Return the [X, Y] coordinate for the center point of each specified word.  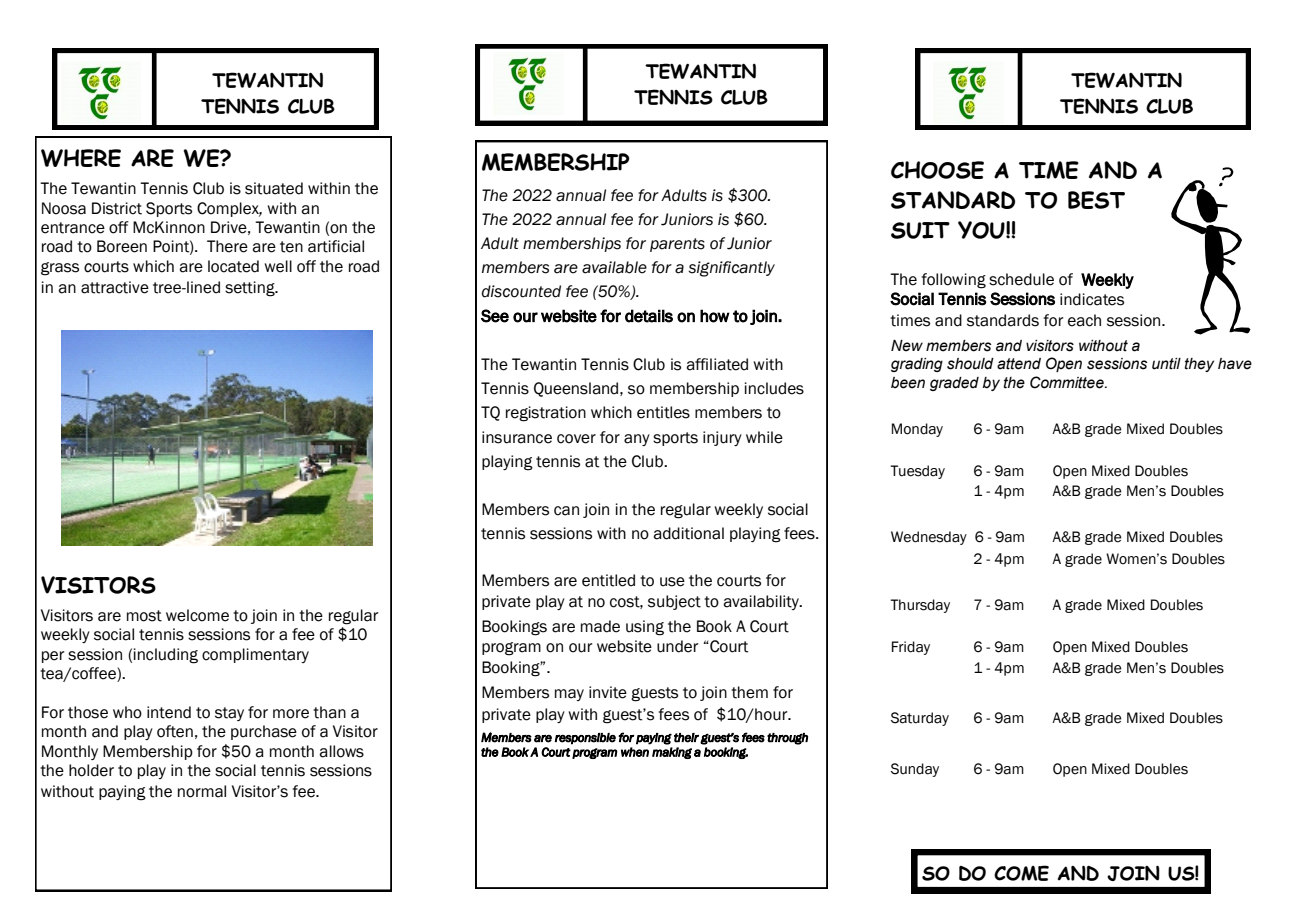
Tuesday [917, 472]
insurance [517, 437]
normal [202, 791]
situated [274, 188]
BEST [1096, 200]
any [637, 440]
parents [677, 245]
